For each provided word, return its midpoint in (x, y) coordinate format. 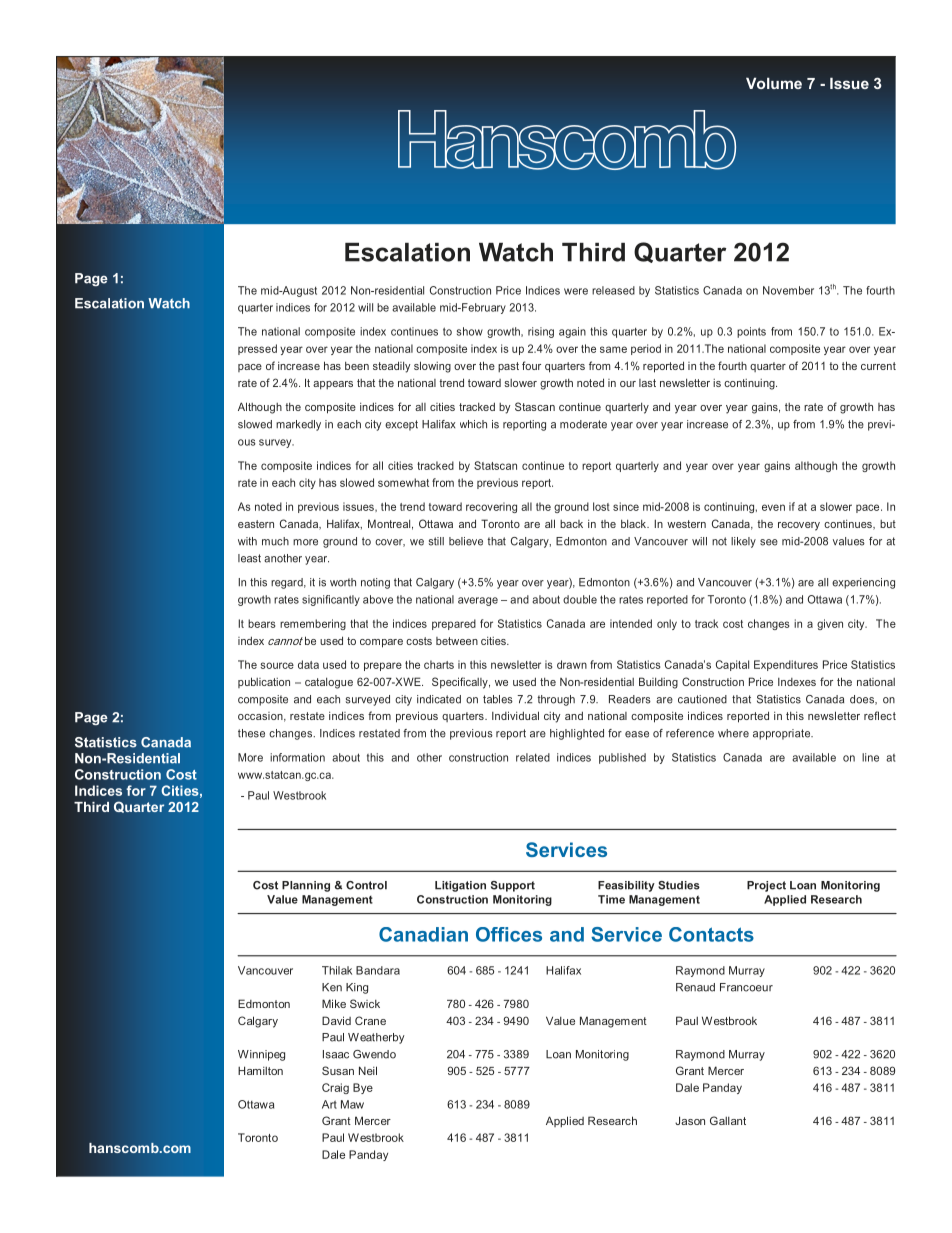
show (470, 331)
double (580, 599)
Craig (335, 1088)
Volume (774, 83)
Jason (690, 1120)
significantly (331, 600)
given (830, 624)
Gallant (728, 1120)
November (788, 290)
